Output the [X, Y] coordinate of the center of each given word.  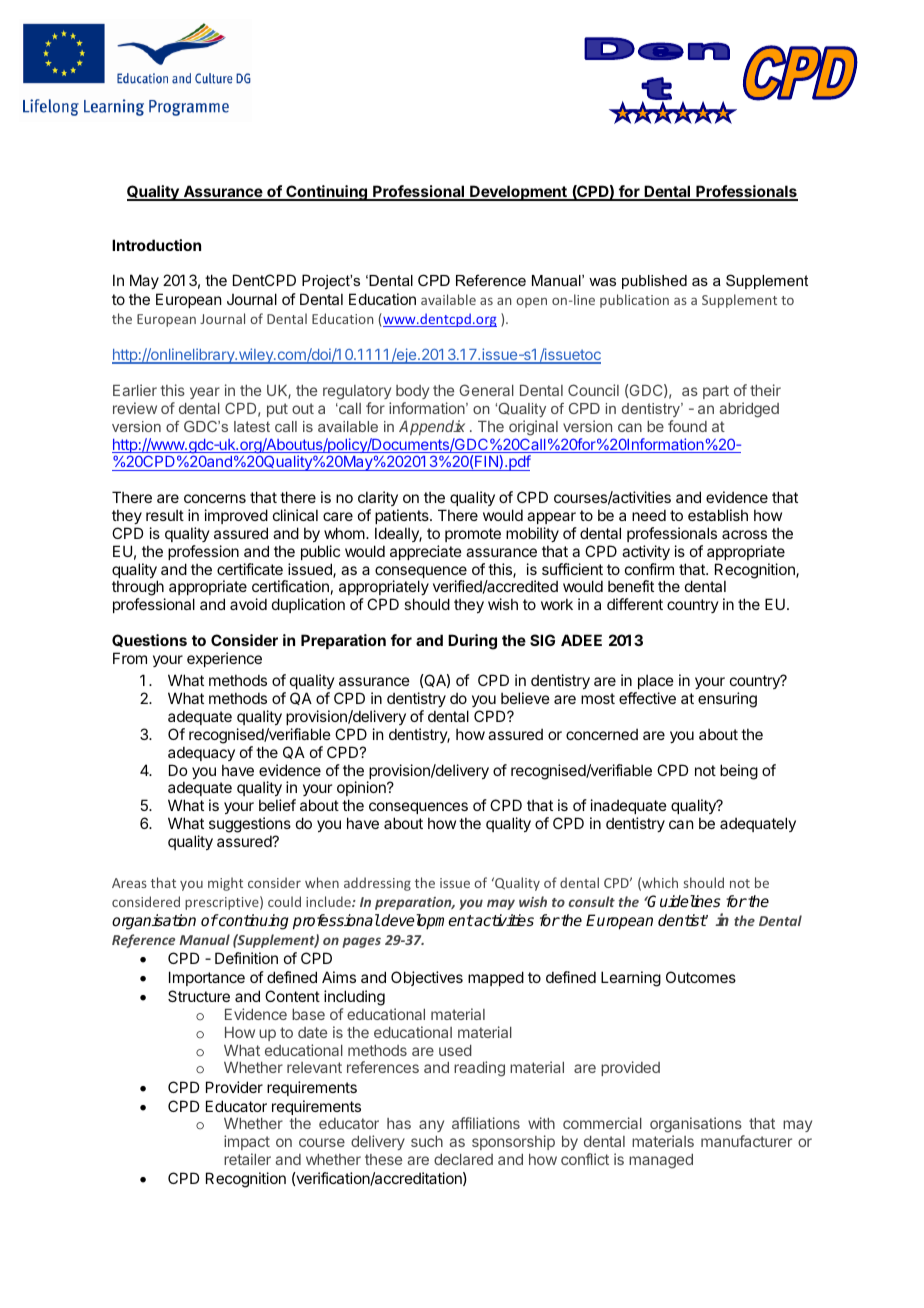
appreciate [426, 552]
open [531, 302]
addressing [377, 884]
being [739, 772]
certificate [250, 569]
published [654, 282]
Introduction [156, 245]
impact [247, 1142]
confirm [649, 569]
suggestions [250, 826]
